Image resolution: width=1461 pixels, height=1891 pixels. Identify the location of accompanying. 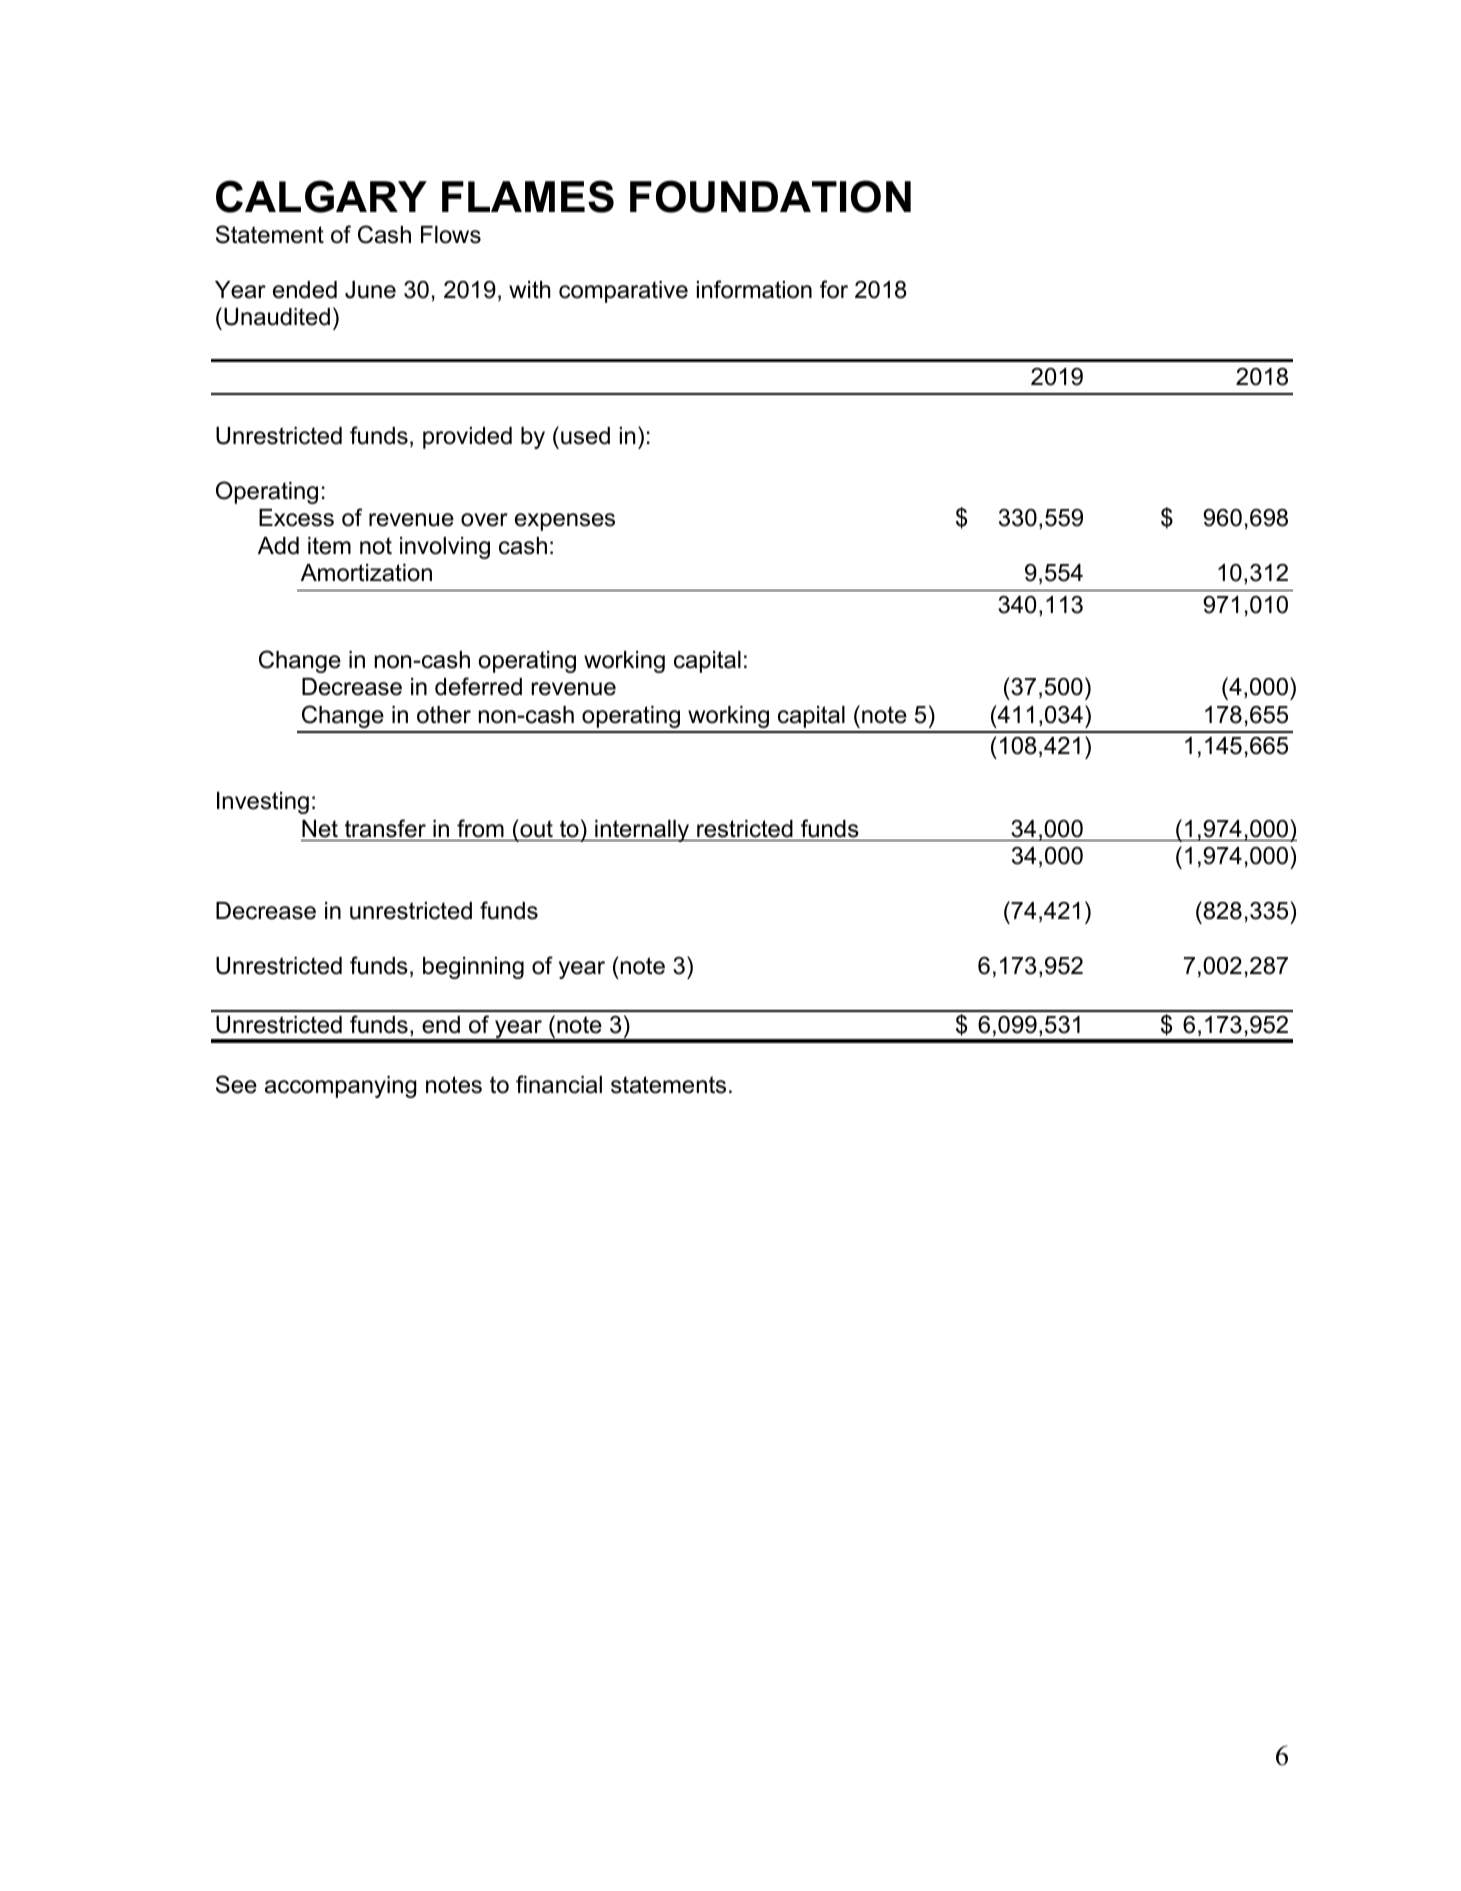
(341, 1087).
